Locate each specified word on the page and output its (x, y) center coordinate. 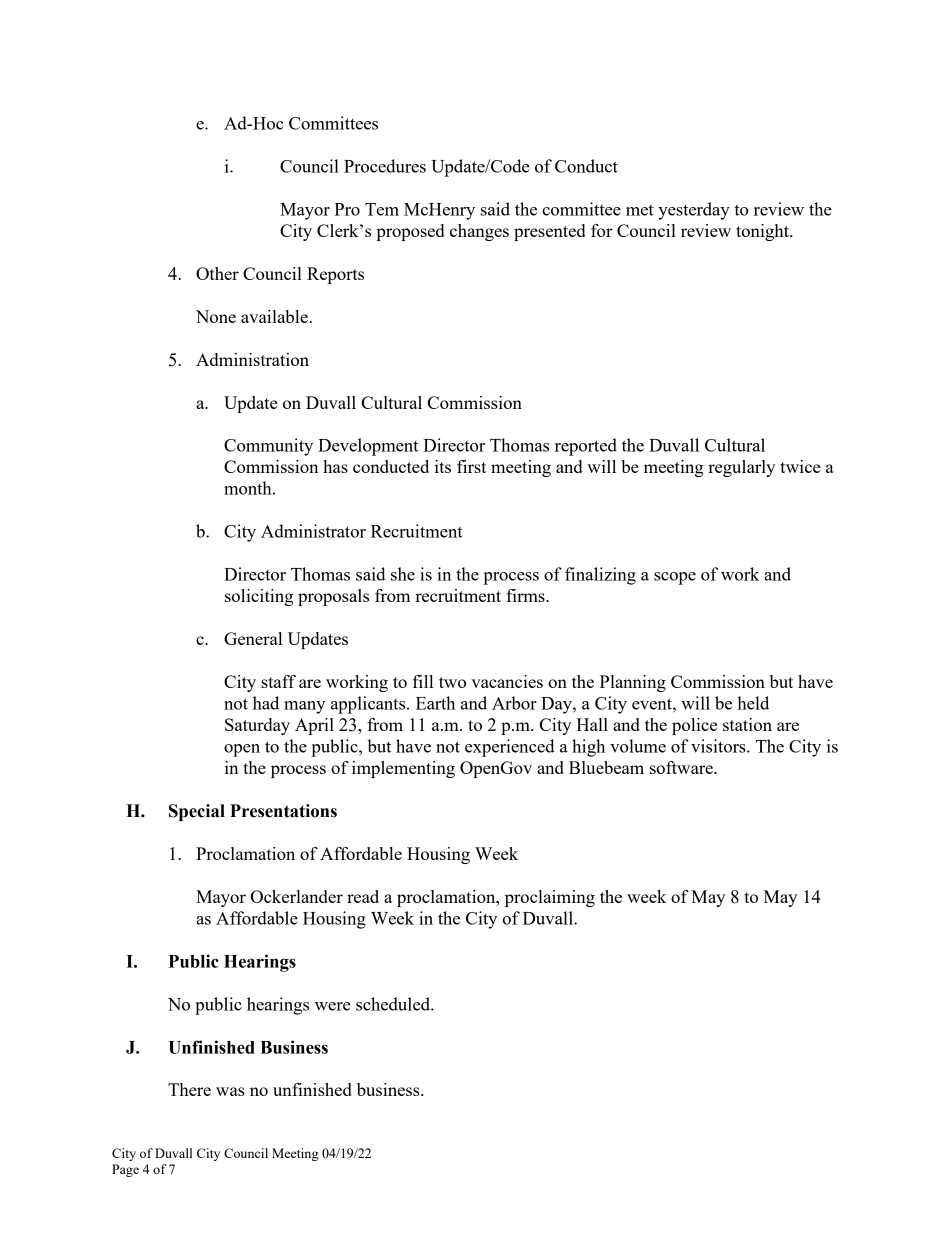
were (333, 1006)
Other (217, 273)
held (753, 703)
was (230, 1091)
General (253, 638)
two (452, 682)
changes (479, 232)
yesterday (694, 211)
